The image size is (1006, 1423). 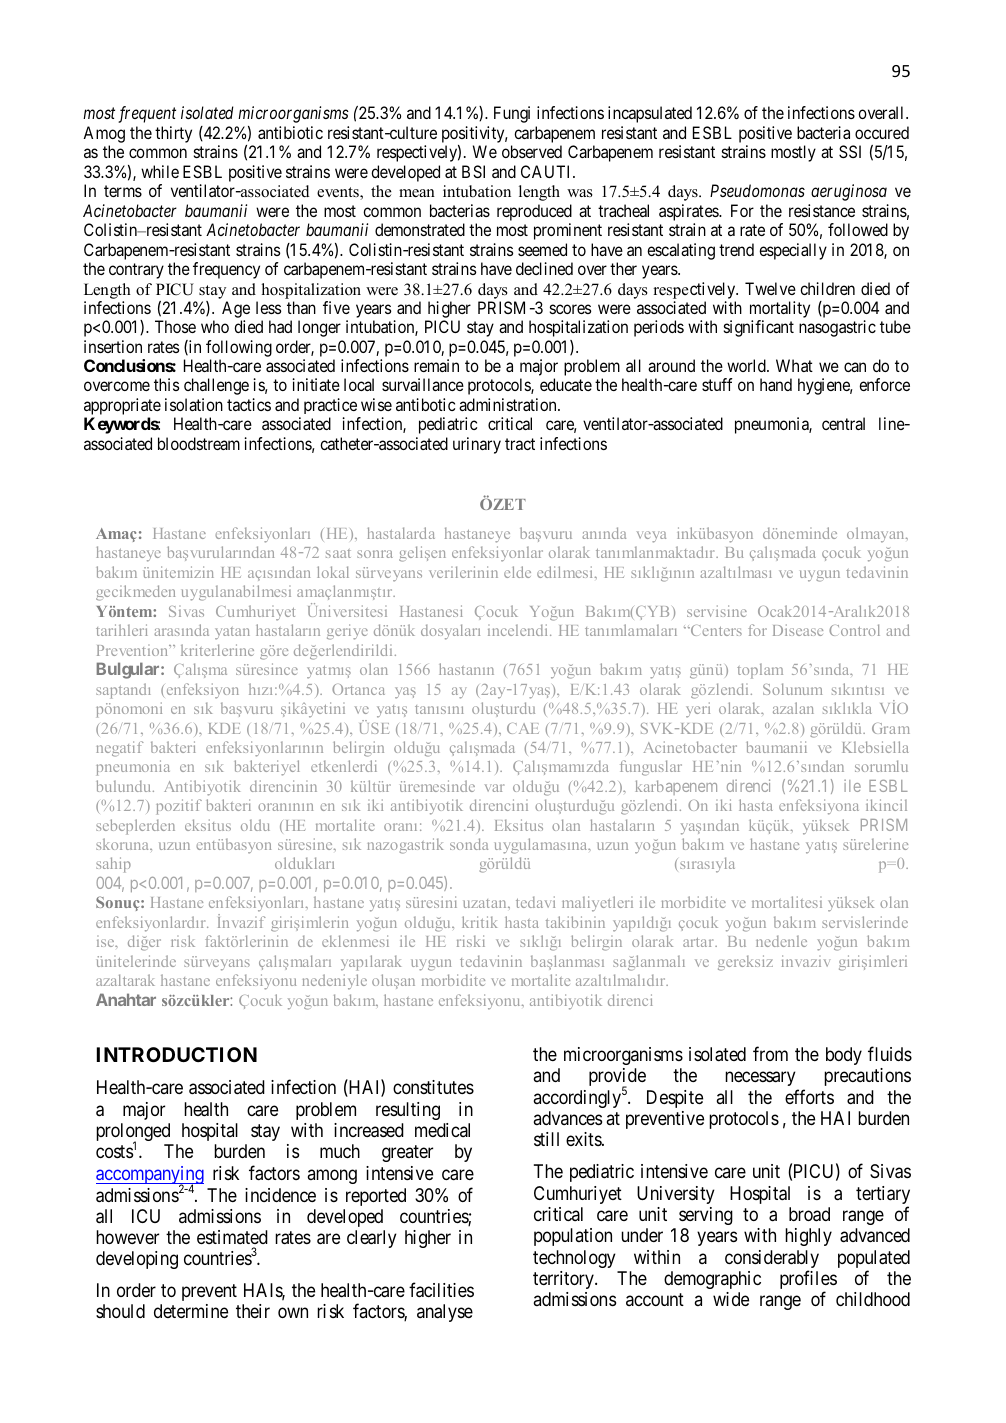 What do you see at coordinates (173, 134) in the screenshot?
I see `thirty` at bounding box center [173, 134].
